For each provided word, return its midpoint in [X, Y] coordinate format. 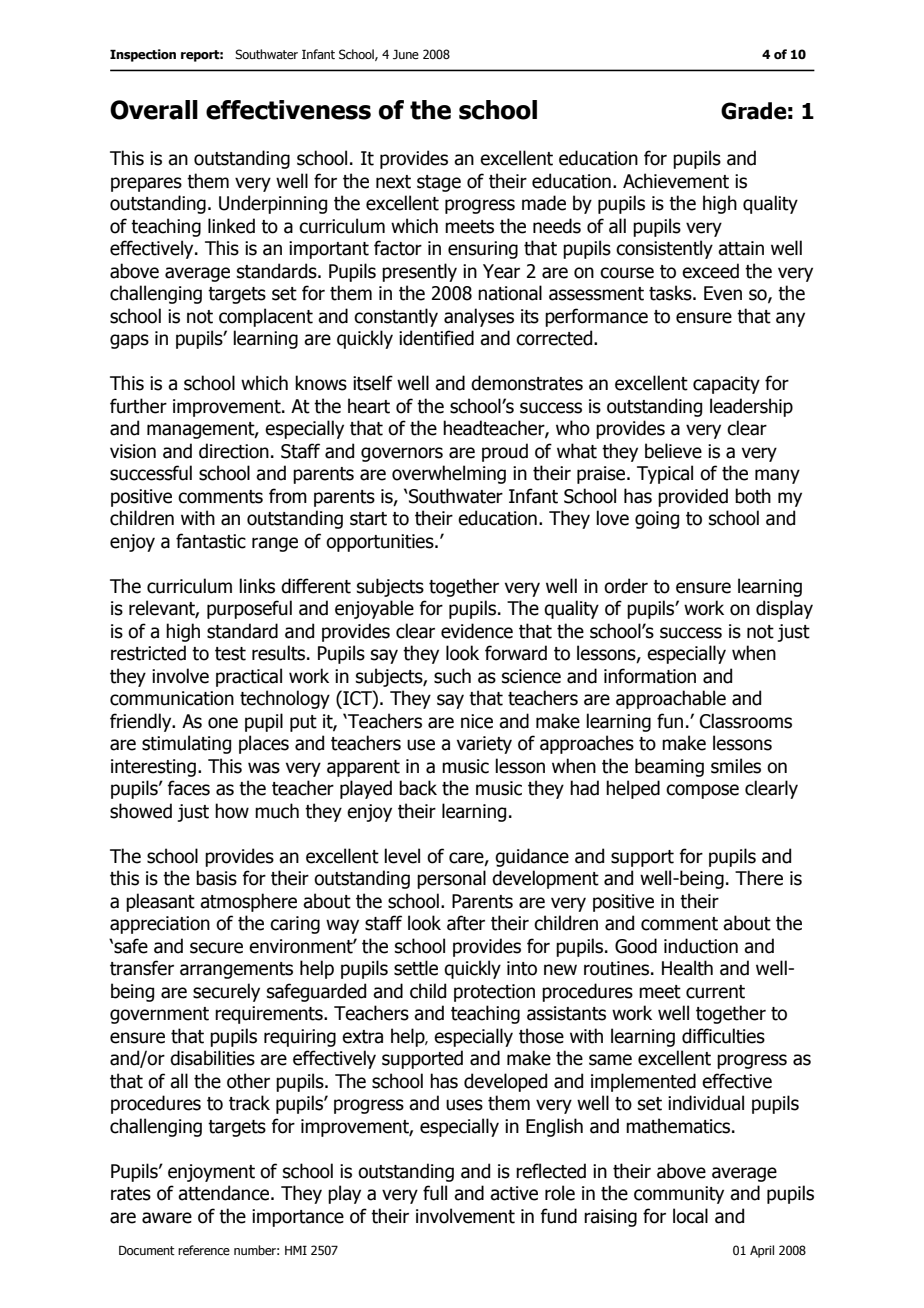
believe [673, 451]
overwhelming [449, 474]
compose [702, 791]
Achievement [676, 181]
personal [451, 879]
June [406, 54]
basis [216, 878]
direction [234, 451]
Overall [154, 110]
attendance [225, 1193]
